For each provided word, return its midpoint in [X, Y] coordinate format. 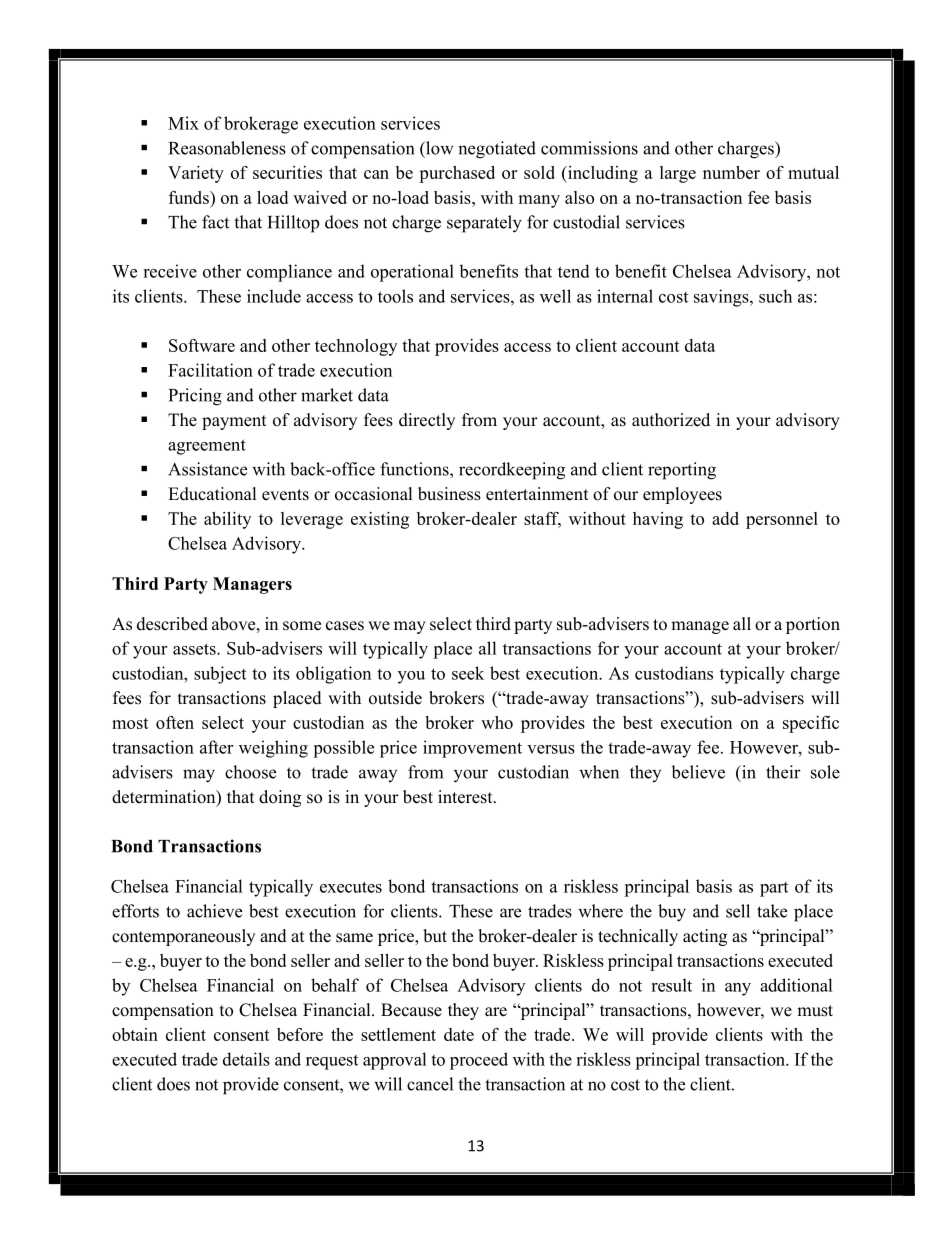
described [172, 624]
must [815, 1011]
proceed [479, 1061]
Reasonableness [227, 148]
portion [813, 625]
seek [468, 673]
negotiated [497, 150]
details [246, 1059]
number [731, 172]
